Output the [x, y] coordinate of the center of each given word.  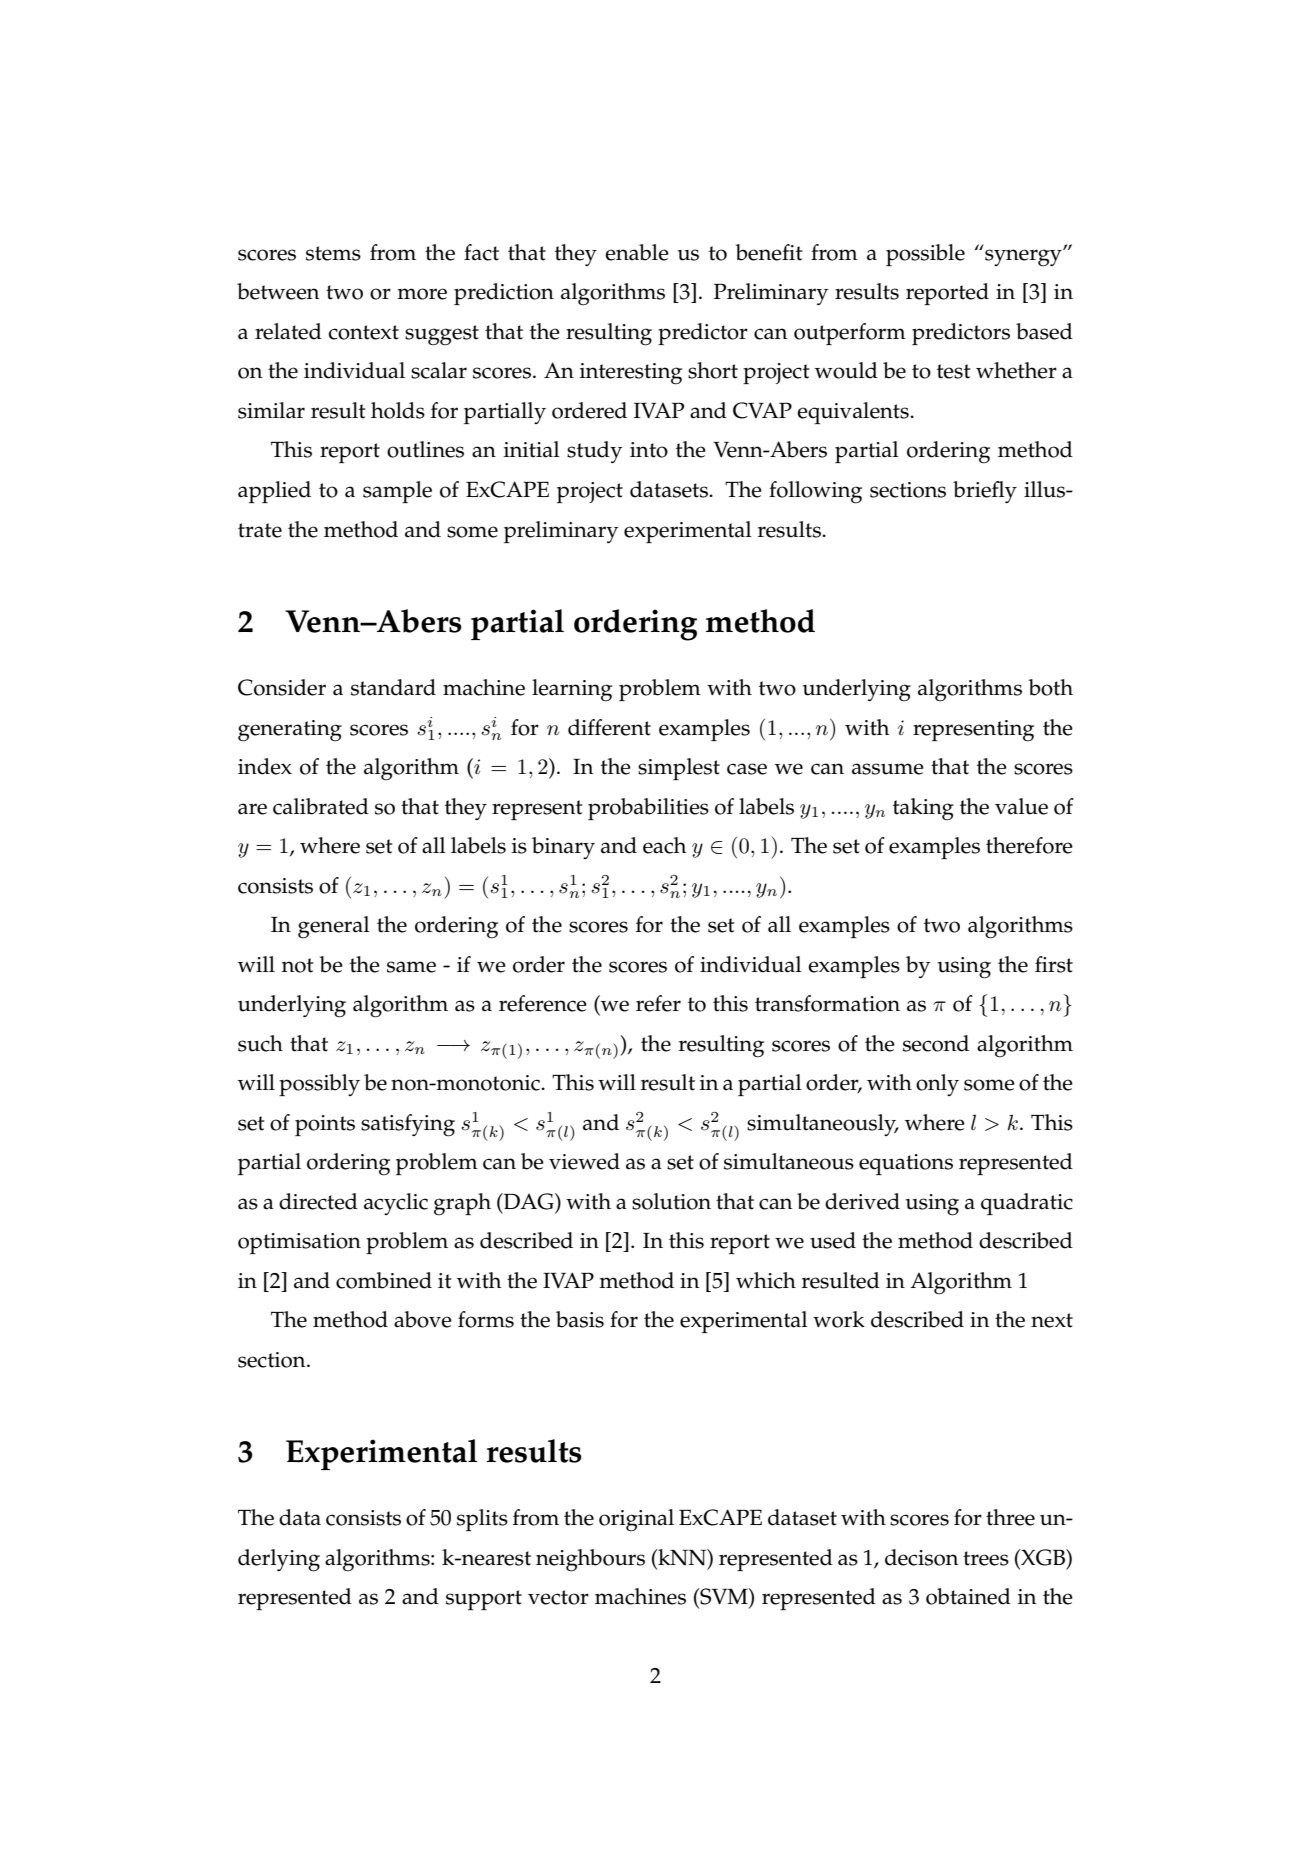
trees [986, 1558]
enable [637, 252]
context [363, 332]
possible [925, 255]
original [636, 1520]
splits [482, 1520]
